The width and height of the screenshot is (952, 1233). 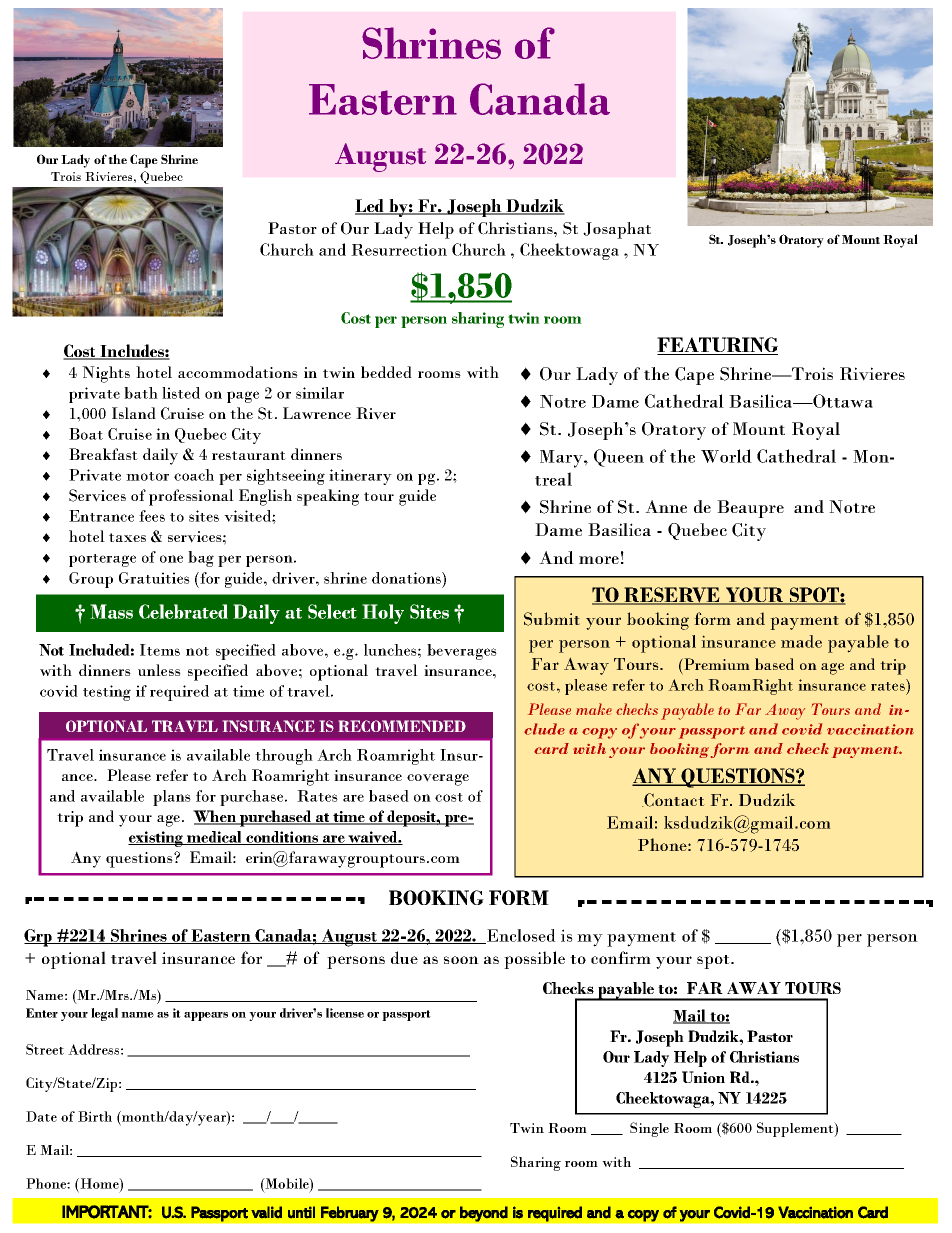 I want to click on FEATURING, so click(x=717, y=346).
